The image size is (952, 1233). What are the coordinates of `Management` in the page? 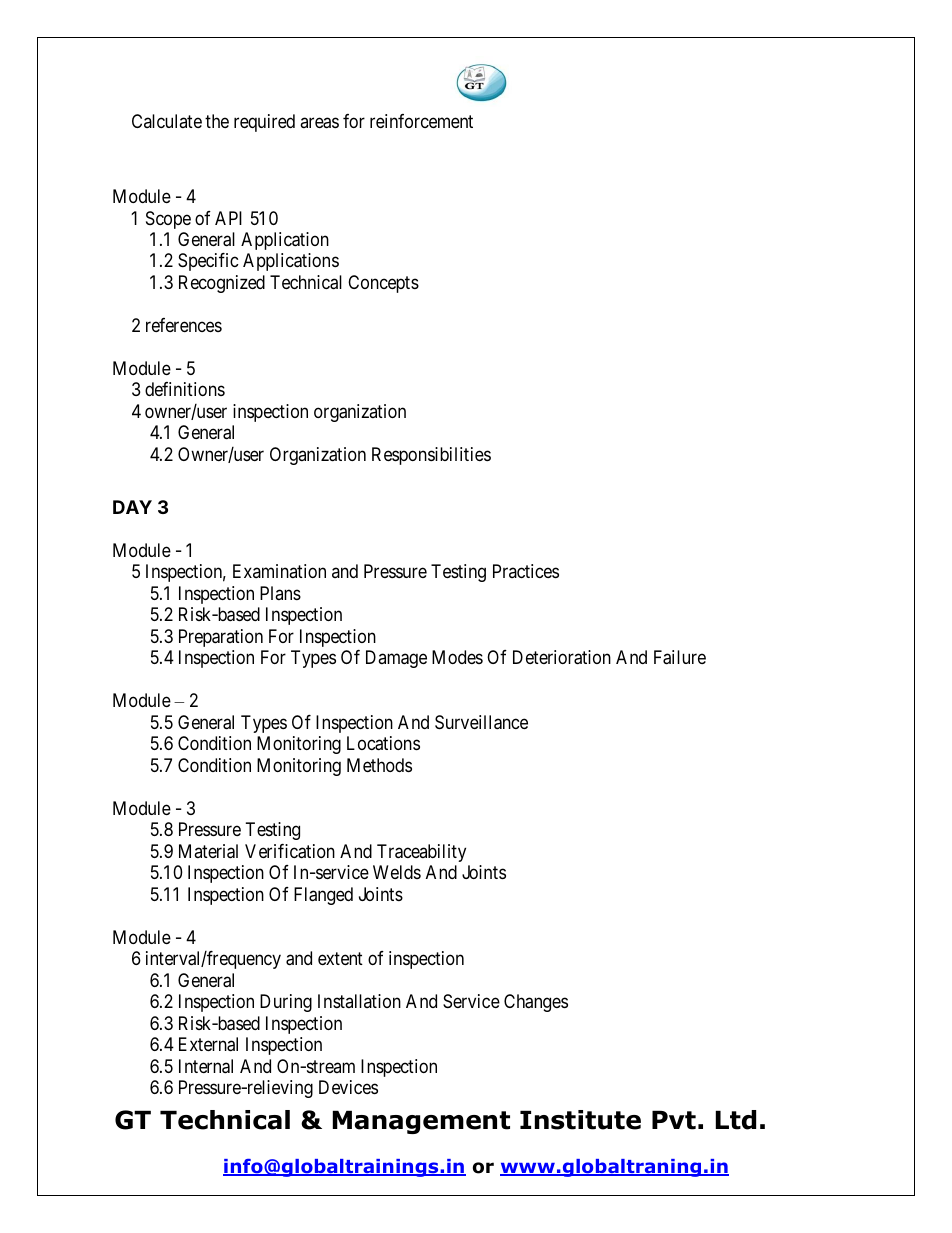 It's located at (421, 1122).
